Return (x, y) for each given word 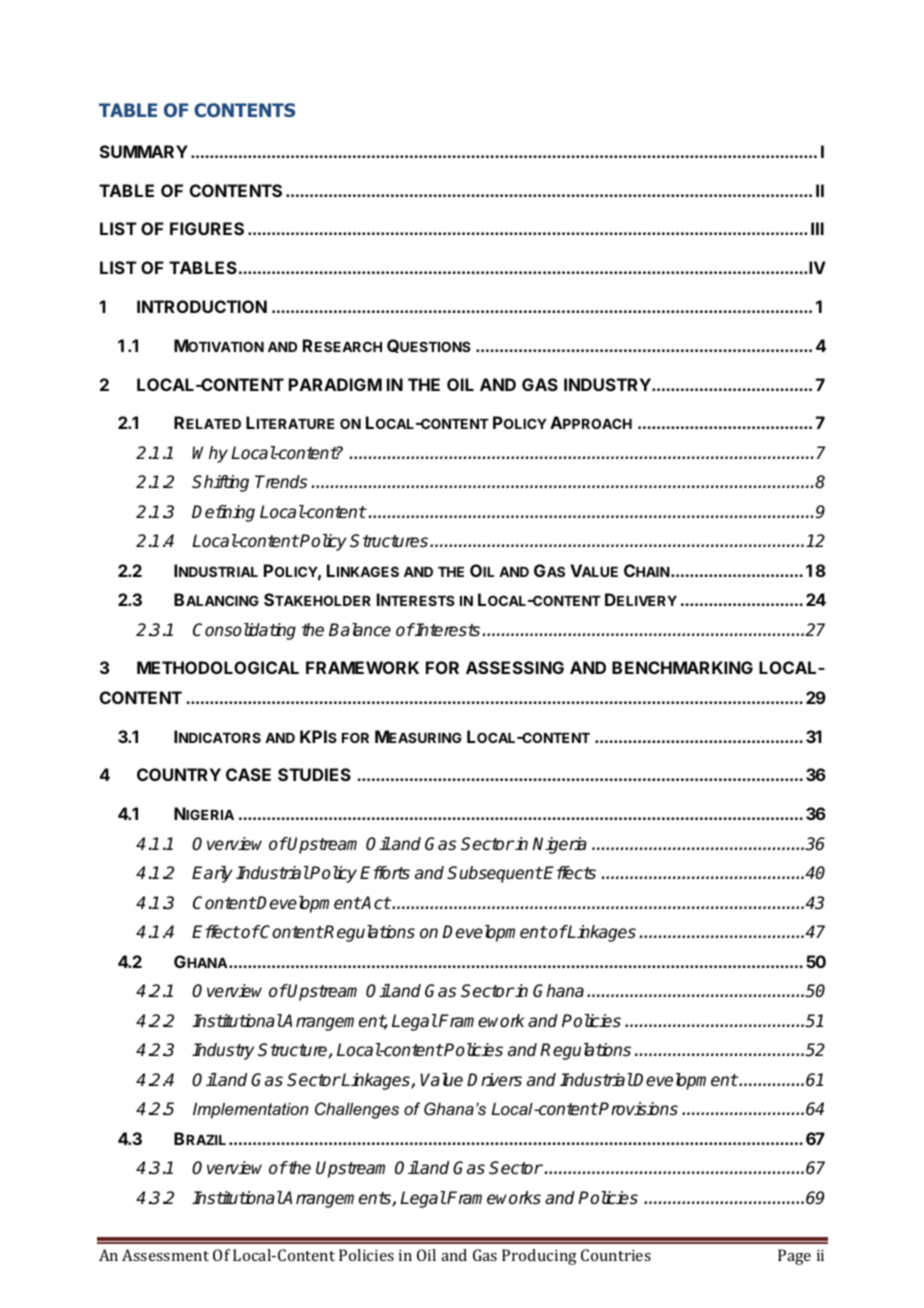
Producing (539, 1257)
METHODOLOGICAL (218, 667)
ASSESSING (515, 667)
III (817, 228)
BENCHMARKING (682, 667)
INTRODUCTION (202, 306)
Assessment (165, 1255)
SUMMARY (144, 151)
